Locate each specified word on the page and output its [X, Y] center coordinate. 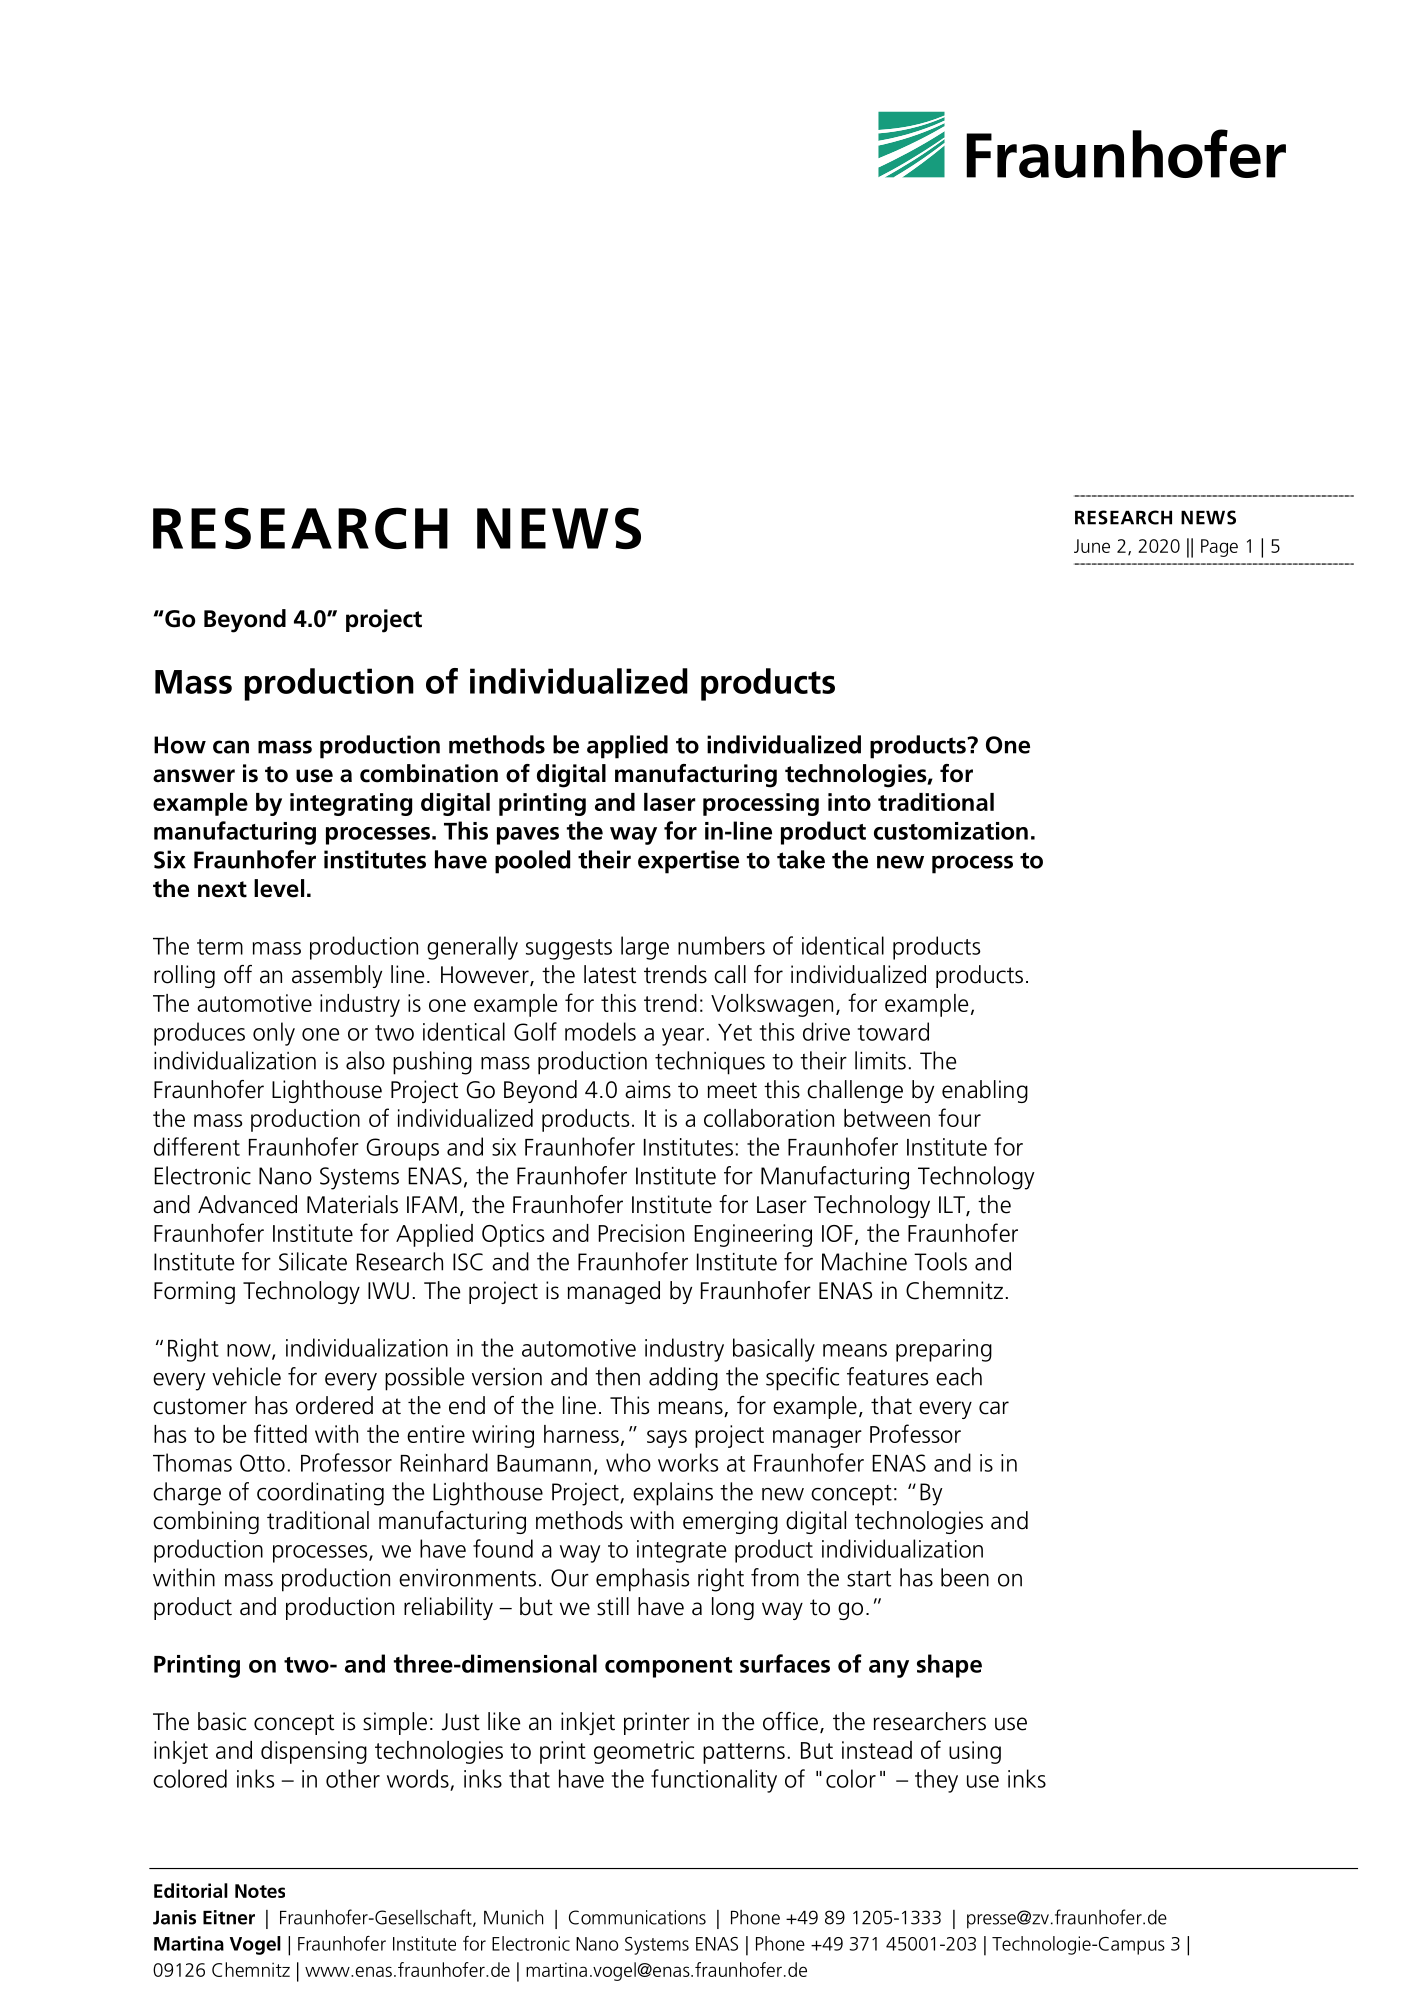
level [279, 888]
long [733, 1608]
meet [732, 1090]
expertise [688, 862]
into [849, 802]
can [231, 747]
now [250, 1351]
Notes [260, 1891]
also [365, 1060]
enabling [985, 1091]
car [994, 1408]
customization [951, 831]
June [1092, 546]
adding [683, 1379]
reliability [448, 1608]
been [965, 1577]
